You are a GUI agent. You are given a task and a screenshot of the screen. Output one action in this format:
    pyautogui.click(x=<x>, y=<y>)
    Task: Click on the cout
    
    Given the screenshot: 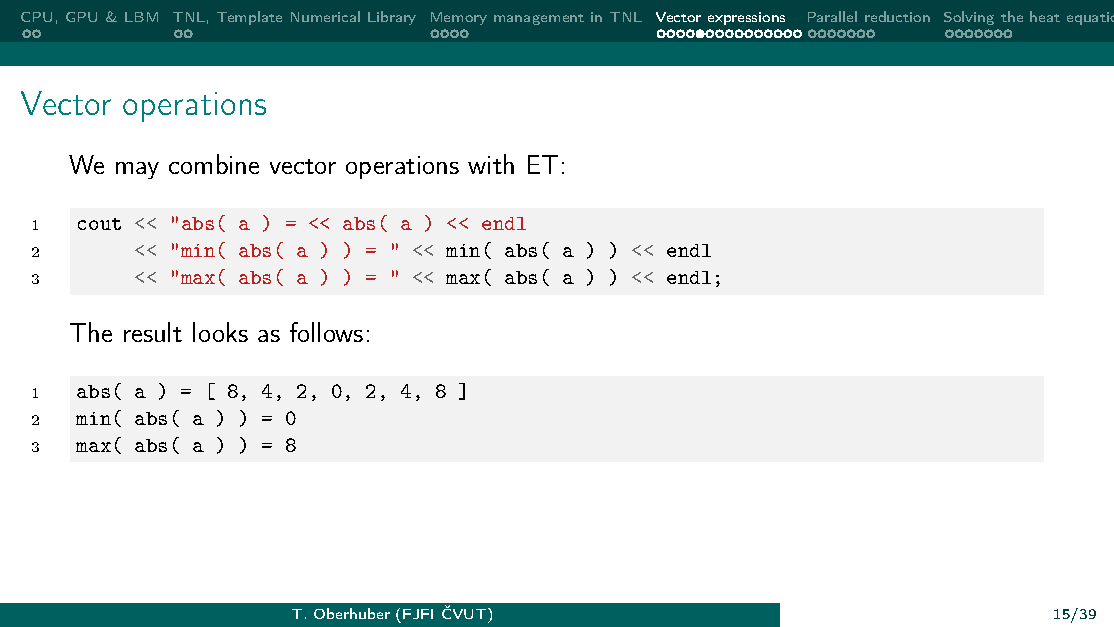 What is the action you would take?
    pyautogui.click(x=99, y=224)
